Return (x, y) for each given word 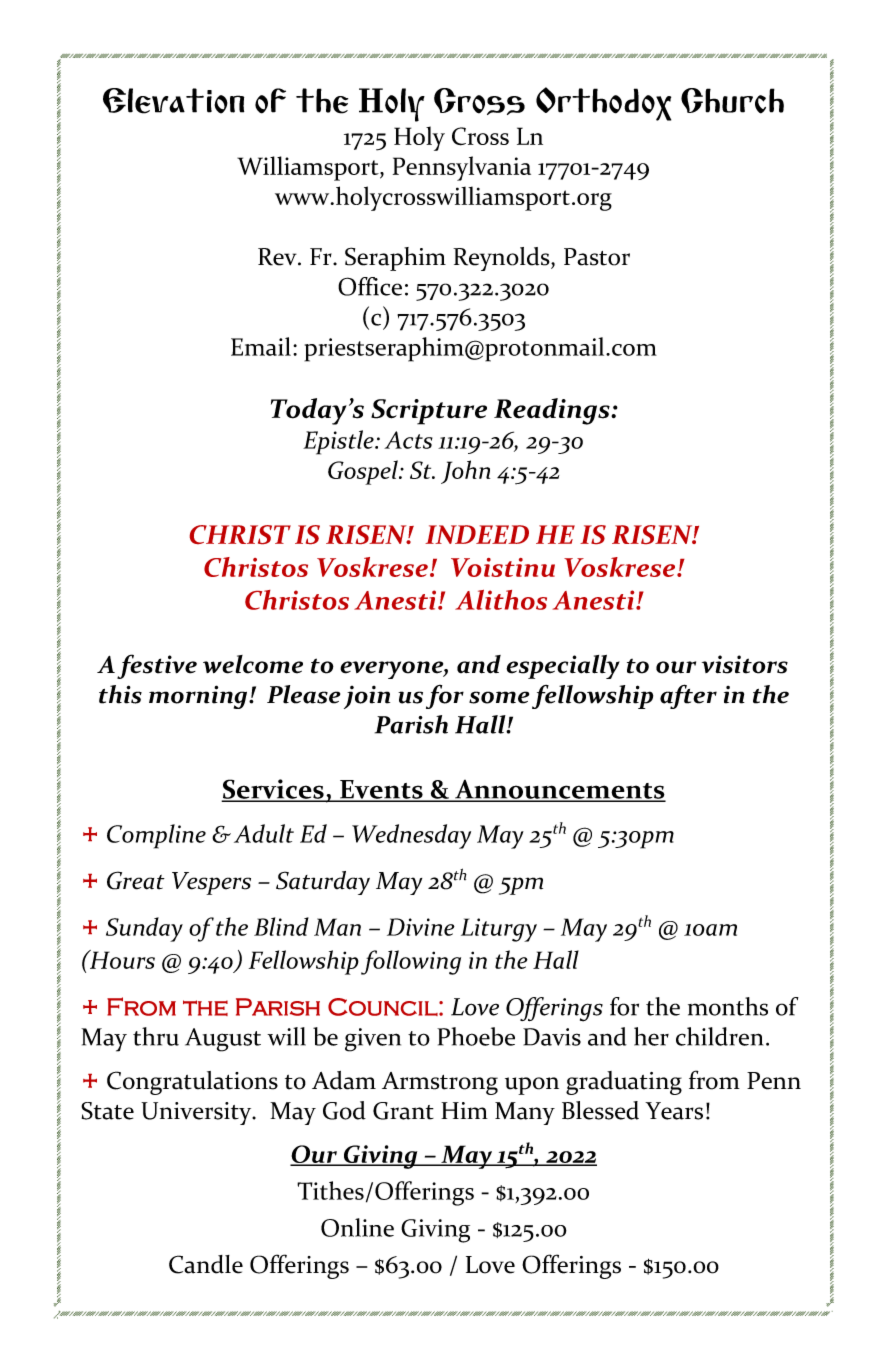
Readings (553, 411)
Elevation (173, 101)
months (728, 1006)
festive (157, 666)
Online (357, 1227)
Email (261, 346)
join (367, 697)
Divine (421, 927)
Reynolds (502, 259)
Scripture (429, 412)
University (197, 1113)
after (688, 696)
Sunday (144, 929)
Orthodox (603, 104)
